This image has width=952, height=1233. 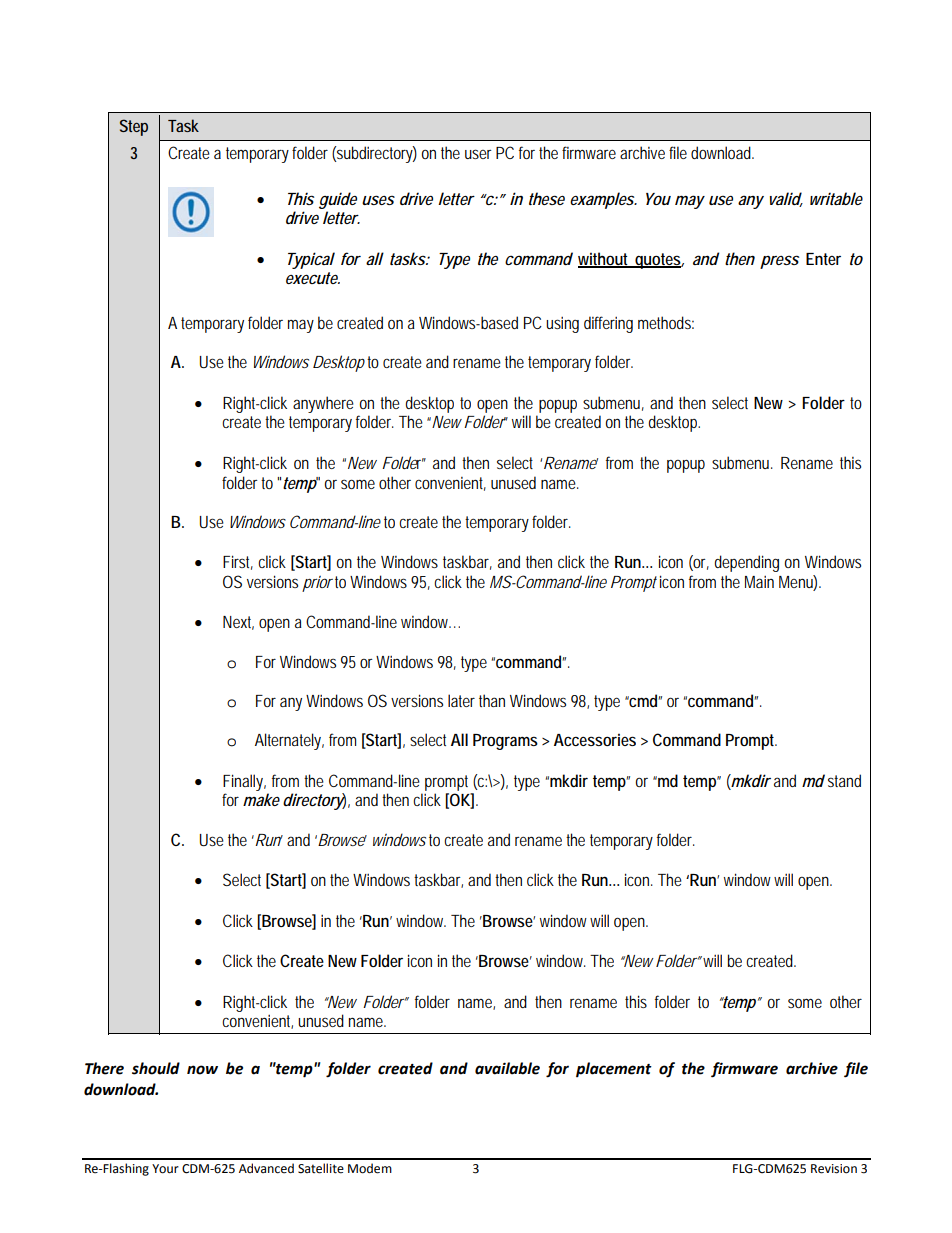 I want to click on using, so click(x=562, y=325).
